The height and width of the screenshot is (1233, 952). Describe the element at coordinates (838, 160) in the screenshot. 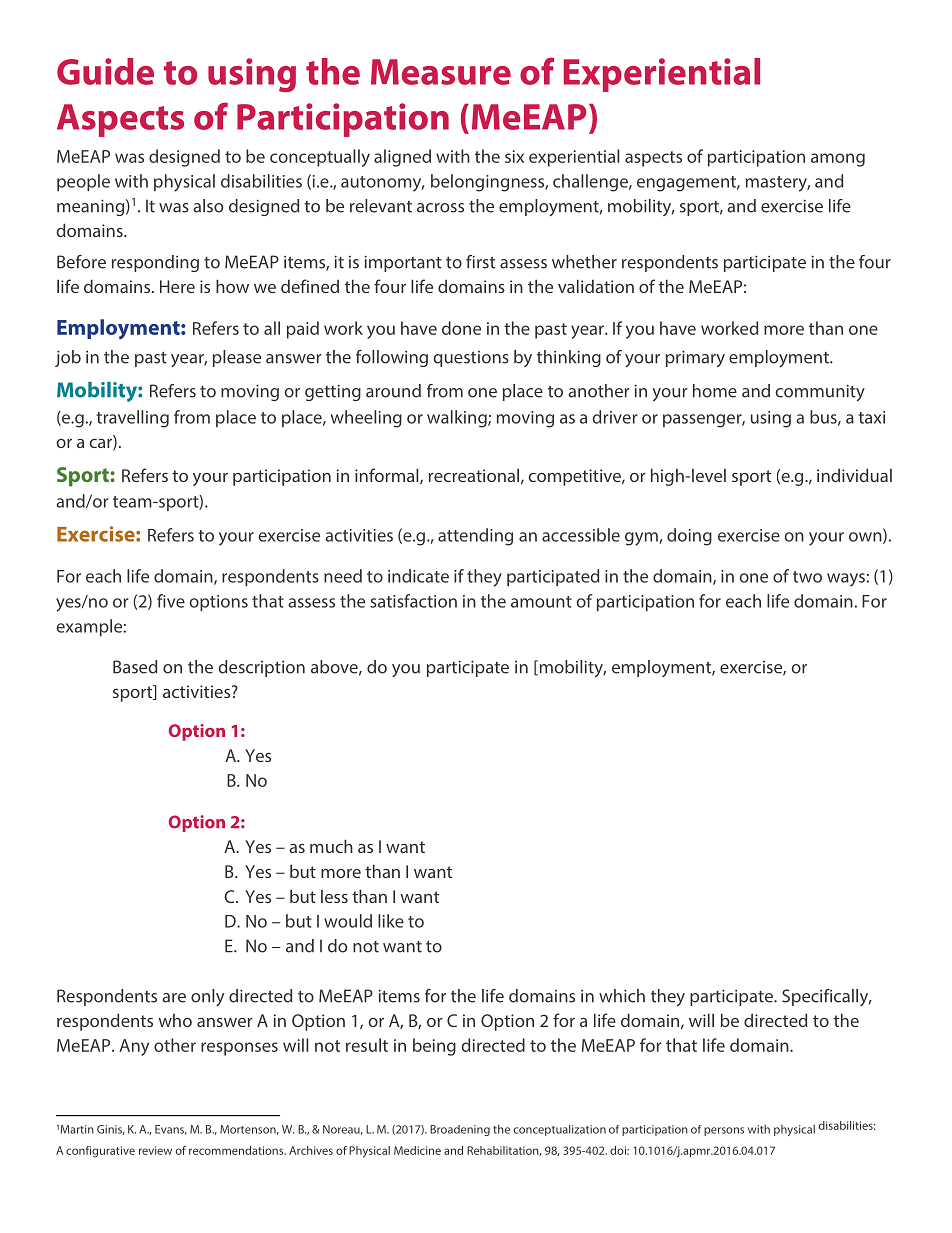

I see `among` at that location.
